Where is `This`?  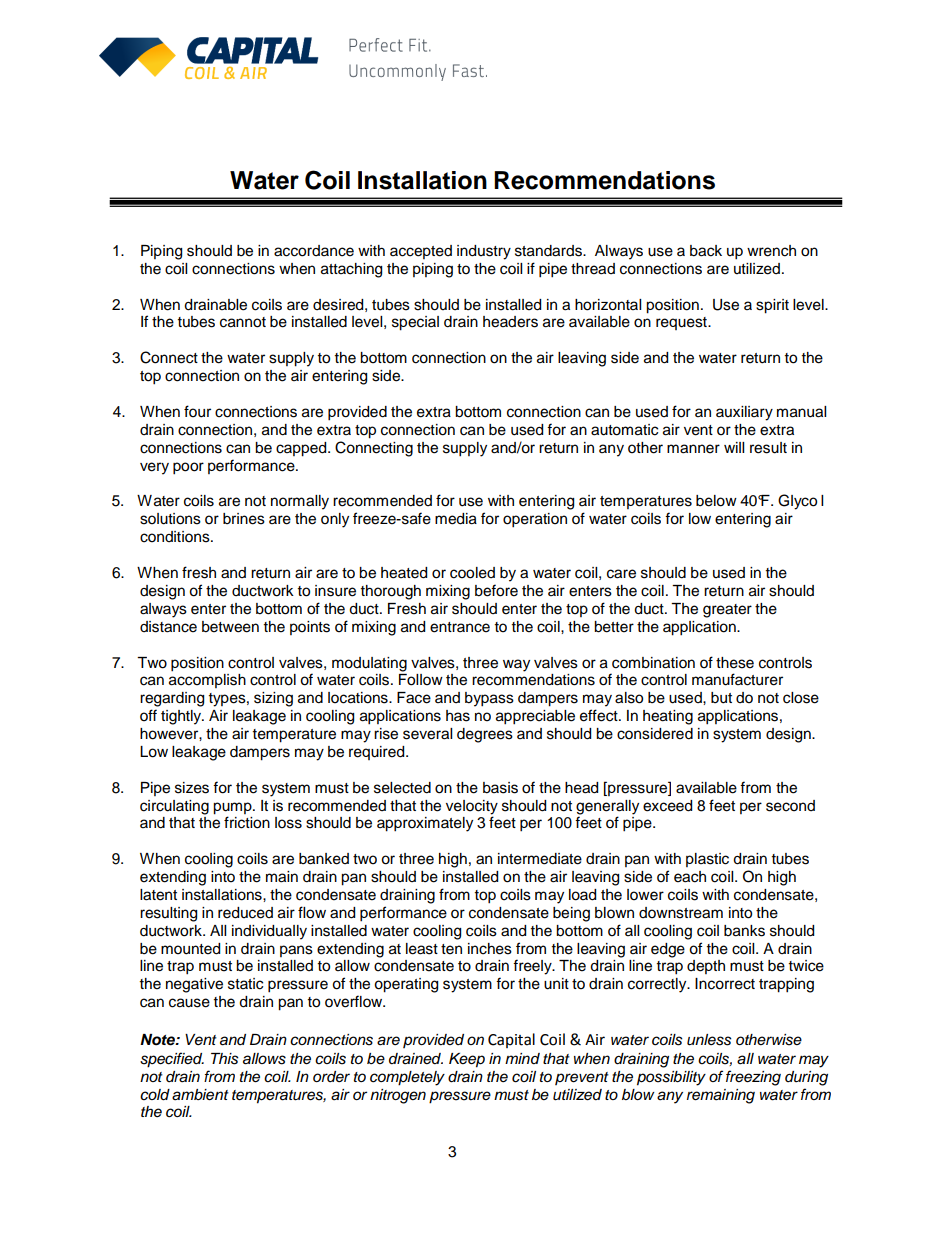
This is located at coordinates (225, 1059).
